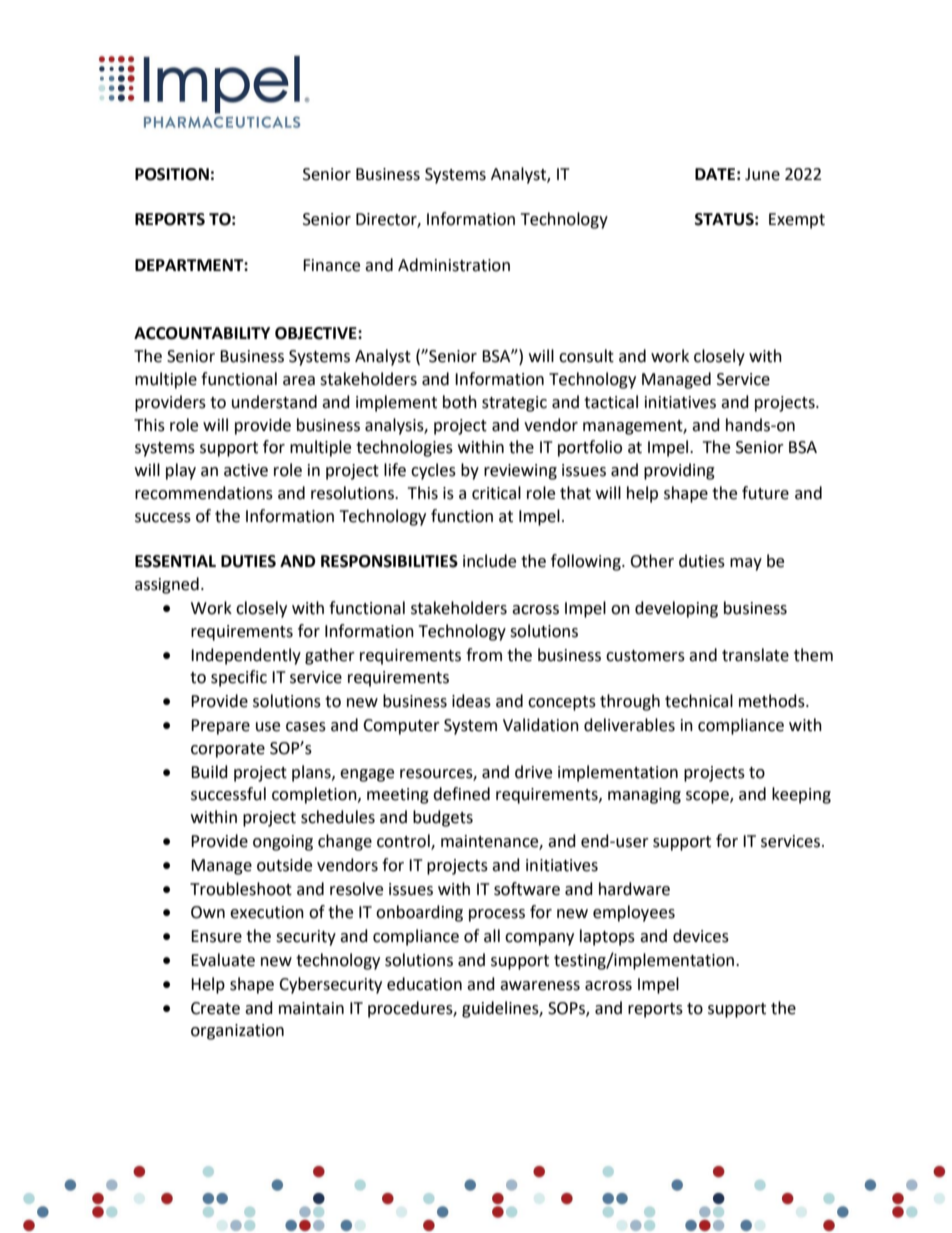 Image resolution: width=952 pixels, height=1233 pixels. What do you see at coordinates (215, 1008) in the image?
I see `Create` at bounding box center [215, 1008].
